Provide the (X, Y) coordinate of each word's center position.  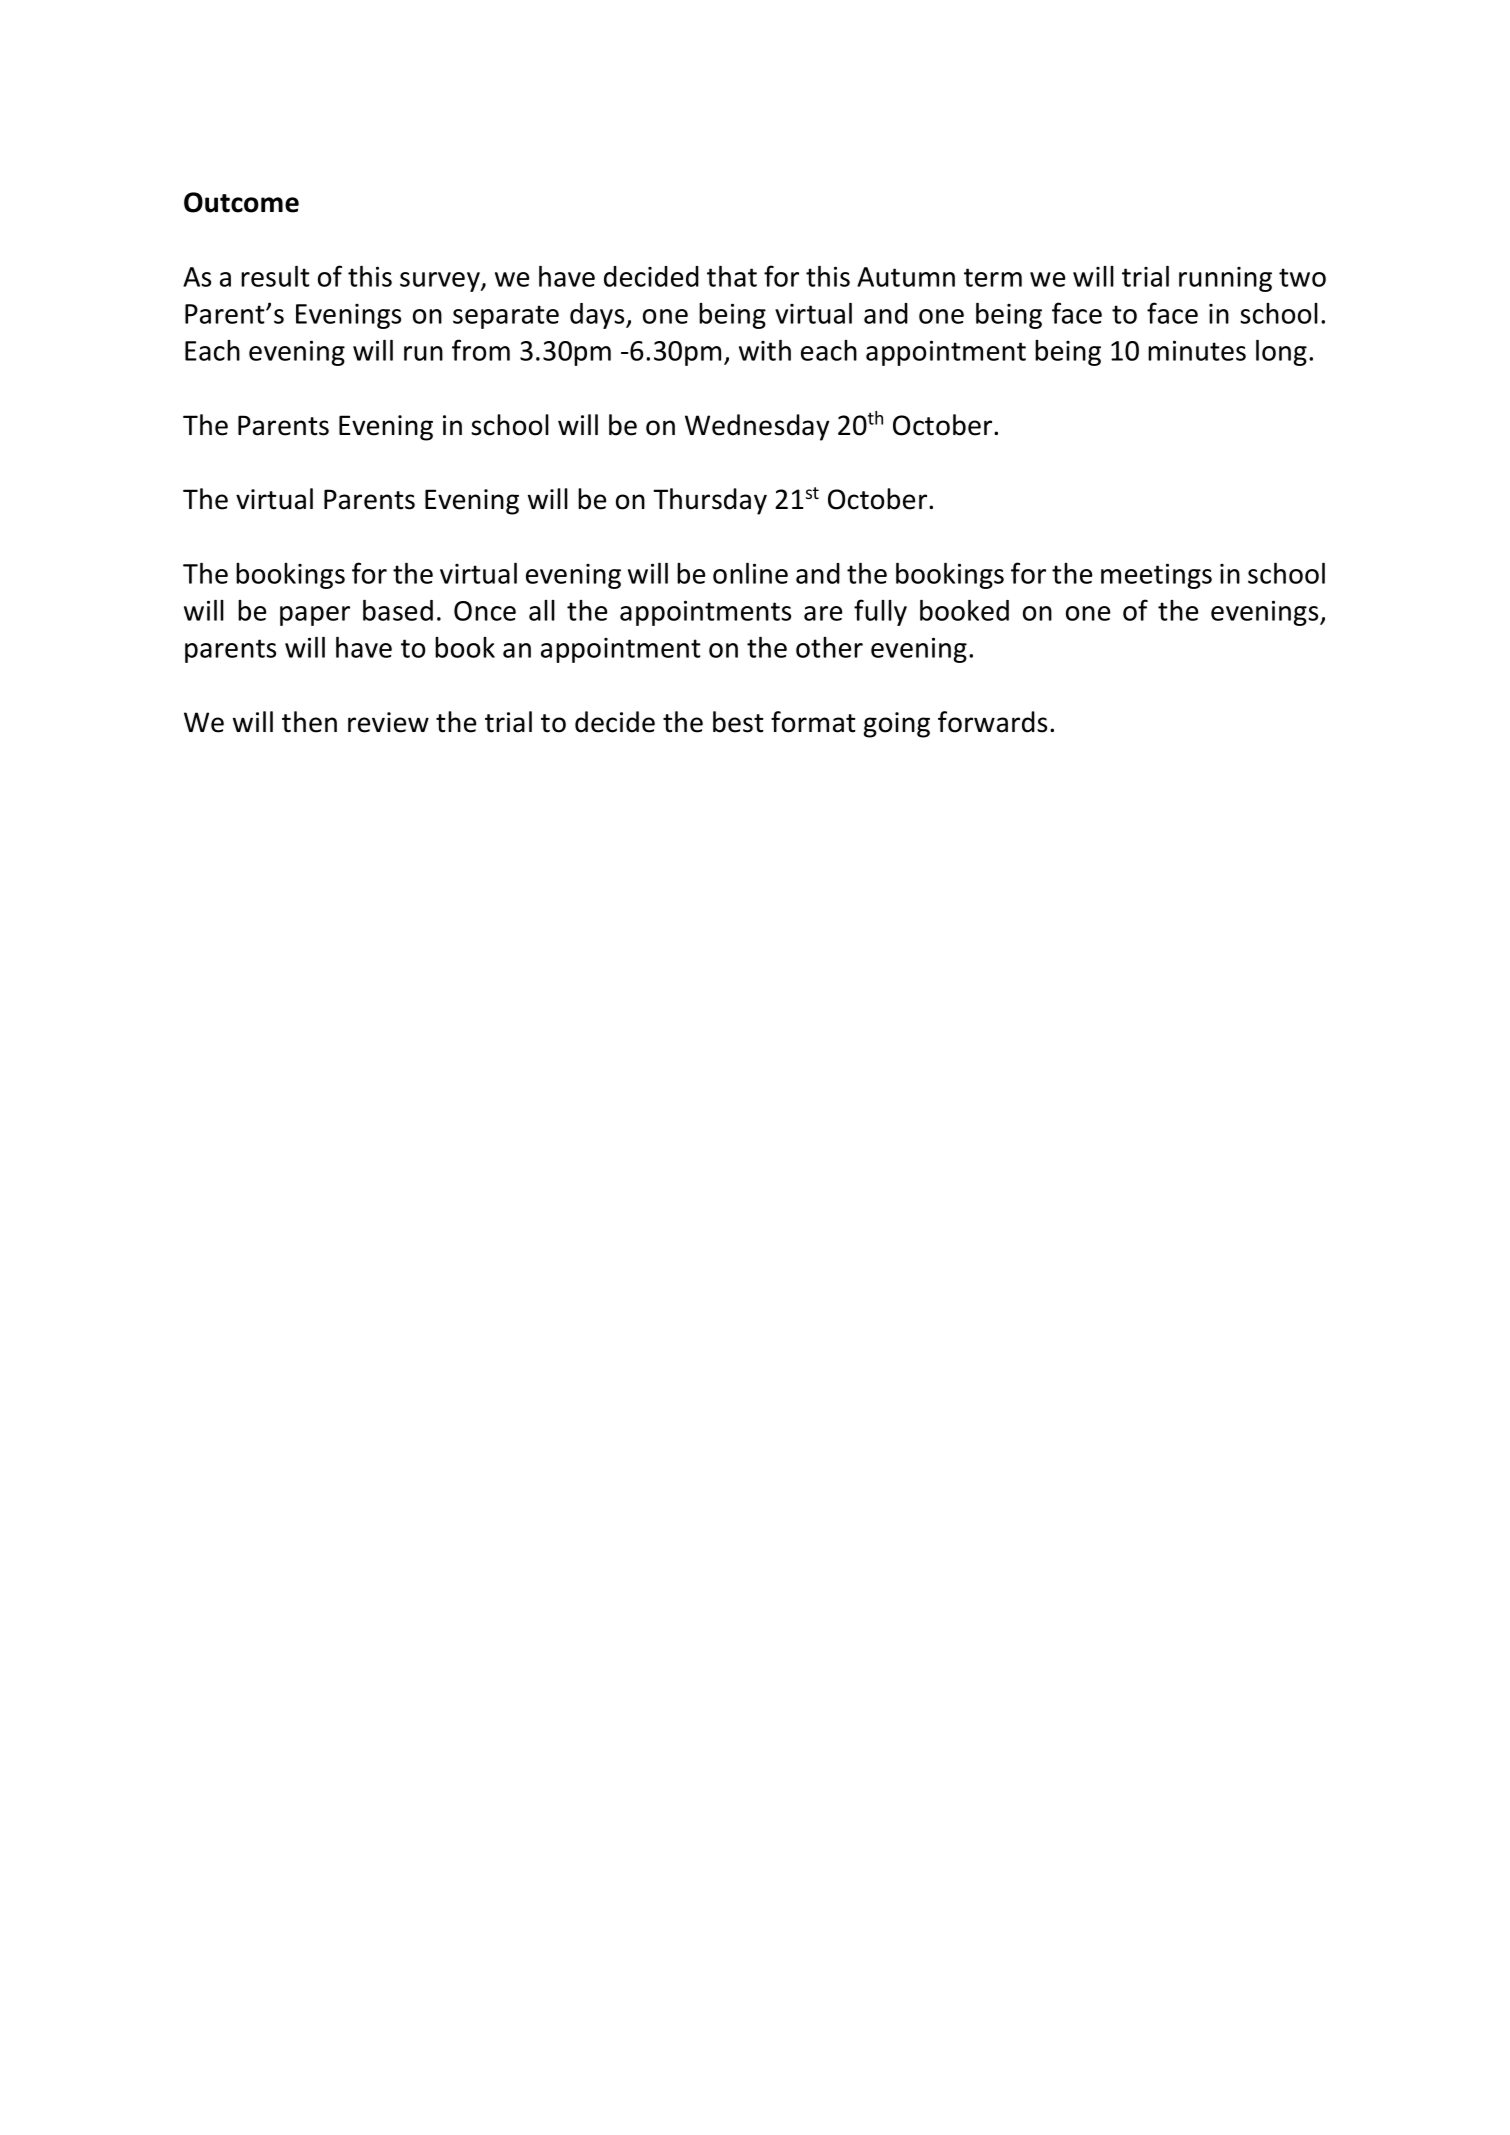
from (481, 350)
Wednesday (757, 427)
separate (506, 317)
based (398, 610)
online (750, 573)
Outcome (241, 202)
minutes (1197, 350)
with (765, 350)
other (829, 647)
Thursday (710, 501)
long (1281, 353)
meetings (1156, 576)
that (732, 276)
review (388, 722)
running (1225, 279)
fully (880, 612)
